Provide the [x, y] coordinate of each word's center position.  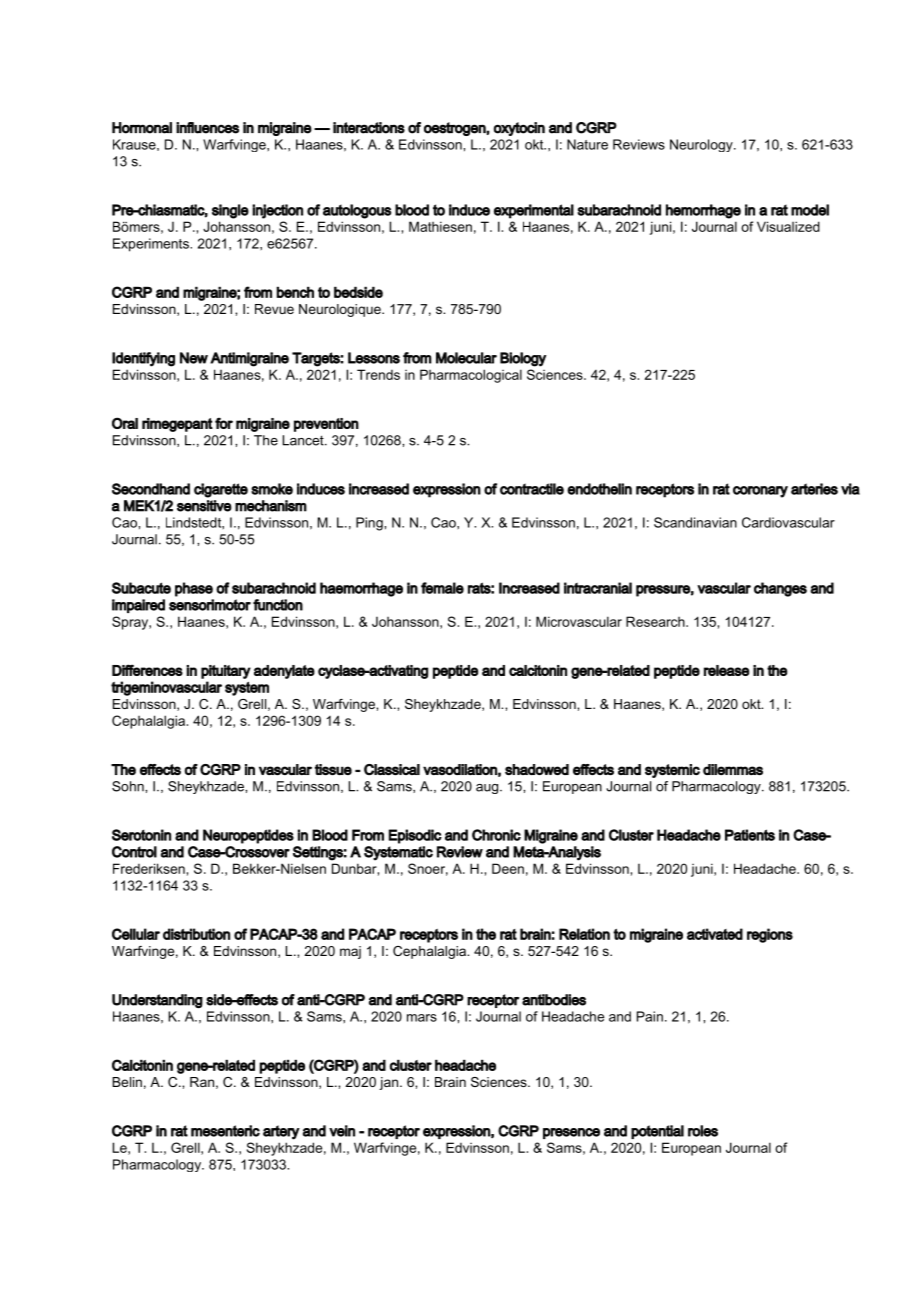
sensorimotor [210, 605]
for [224, 423]
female [442, 588]
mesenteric [225, 1131]
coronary [760, 492]
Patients [750, 835]
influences [207, 128]
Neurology [702, 145]
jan [388, 1083]
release [727, 670]
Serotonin [141, 835]
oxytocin [519, 129]
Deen [508, 868]
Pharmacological [471, 376]
